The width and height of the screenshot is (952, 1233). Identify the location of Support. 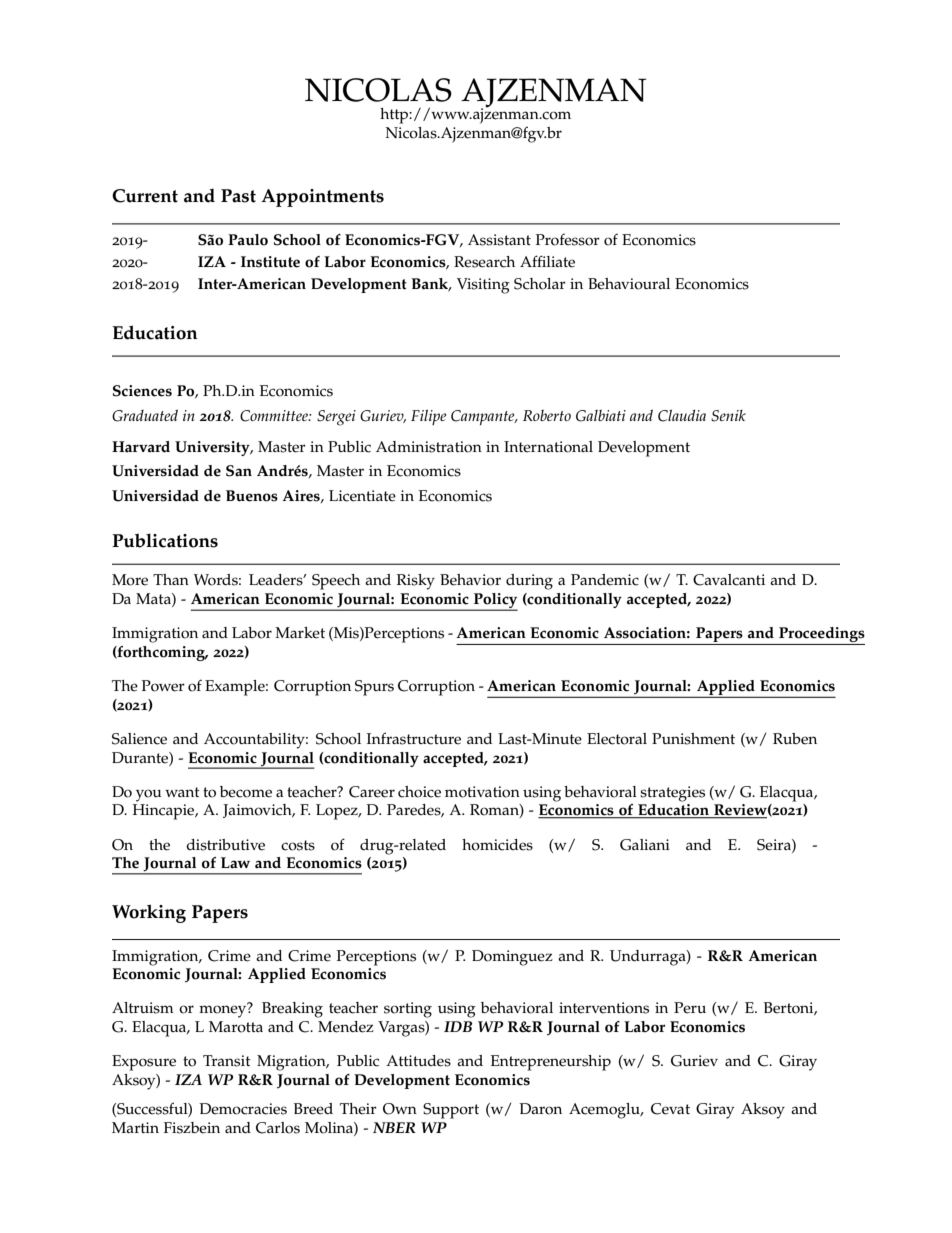
(451, 1111).
